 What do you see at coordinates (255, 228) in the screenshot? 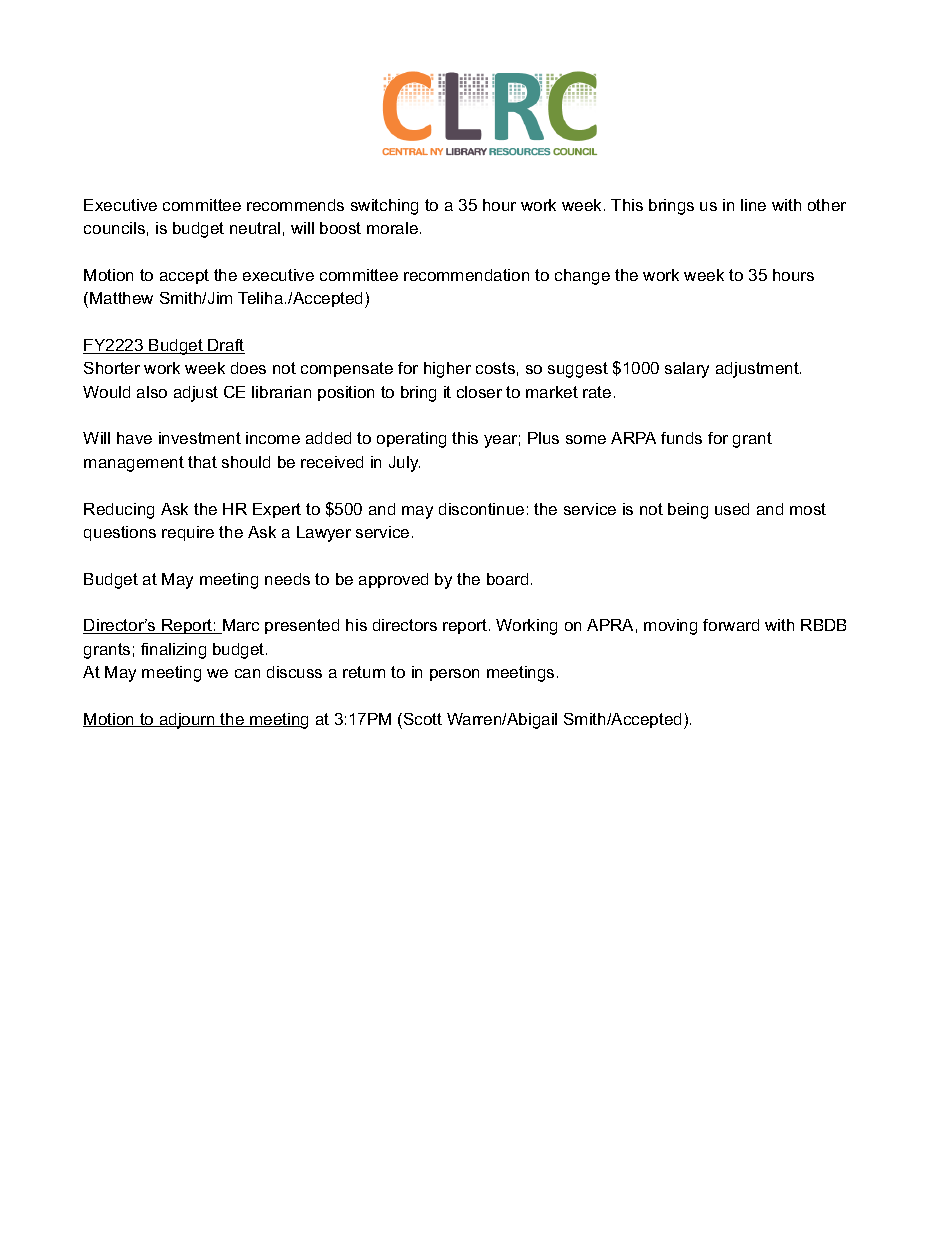
I see `neutral` at bounding box center [255, 228].
